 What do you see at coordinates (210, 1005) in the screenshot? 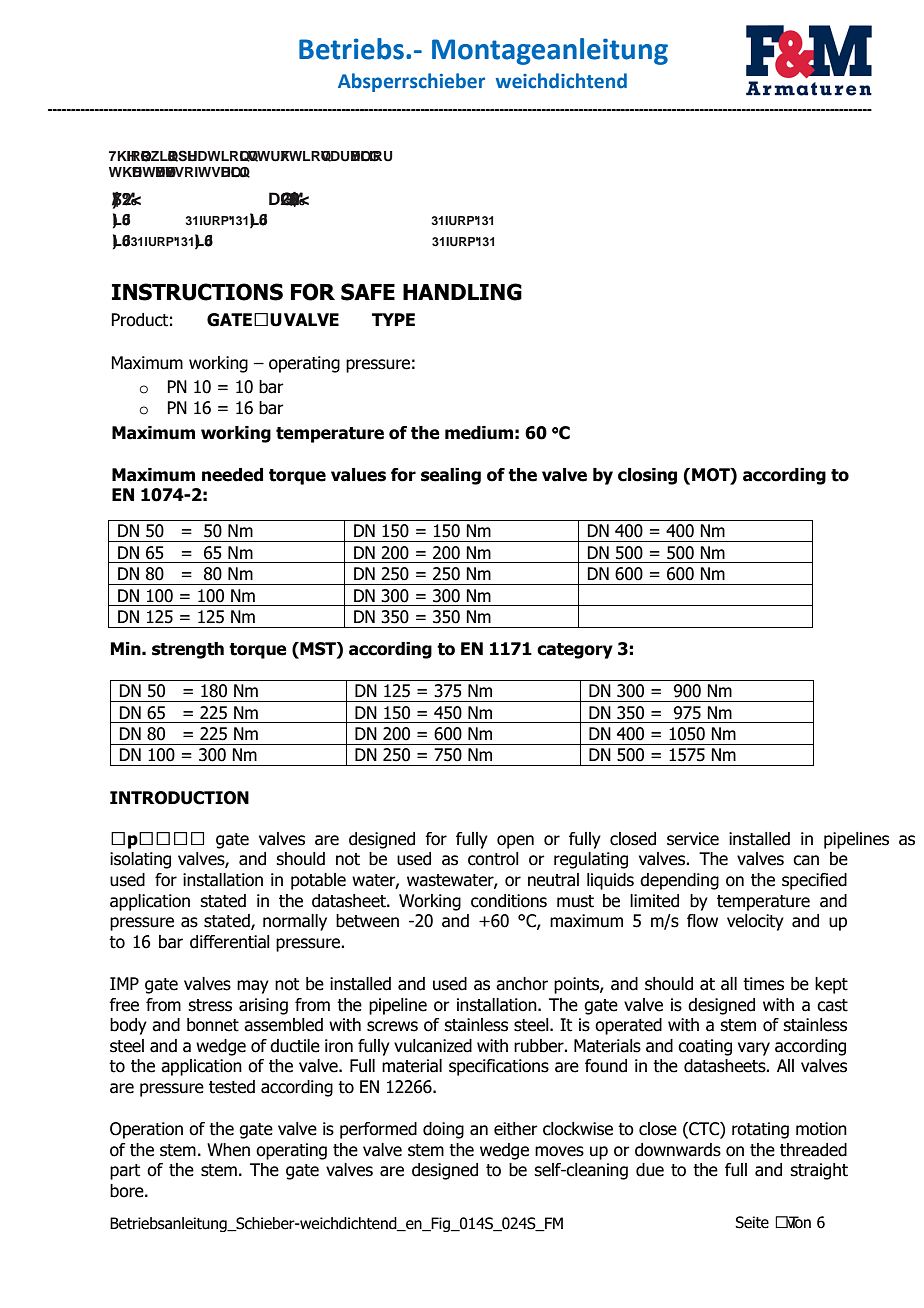
I see `stress` at bounding box center [210, 1005].
